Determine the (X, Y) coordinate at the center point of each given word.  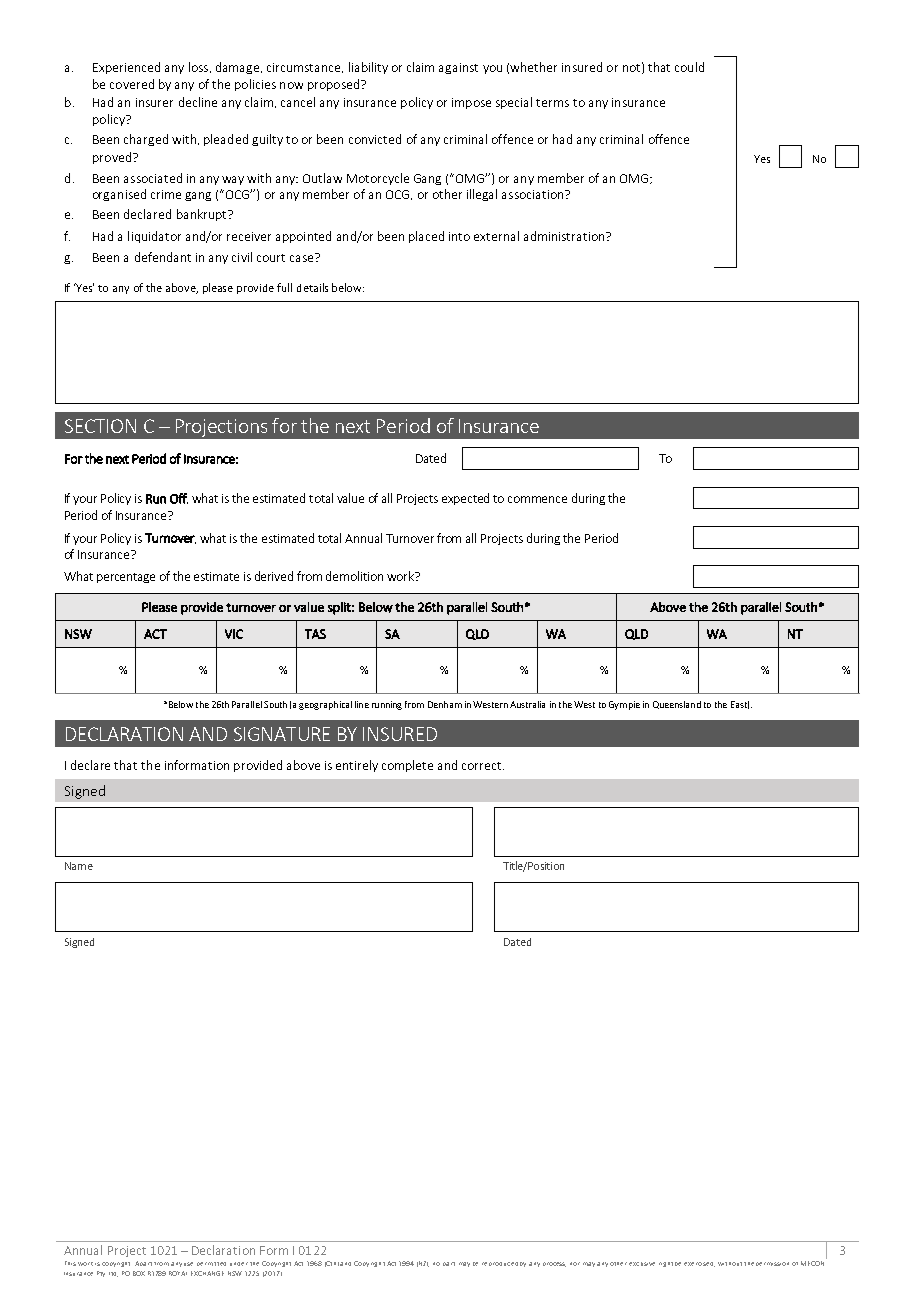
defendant (163, 257)
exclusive (642, 1264)
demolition (354, 576)
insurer (154, 102)
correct (483, 766)
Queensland (677, 705)
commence (537, 499)
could (689, 67)
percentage (126, 578)
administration (565, 236)
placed (426, 237)
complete (407, 766)
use (188, 1264)
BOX (139, 1273)
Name (79, 866)
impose (471, 103)
